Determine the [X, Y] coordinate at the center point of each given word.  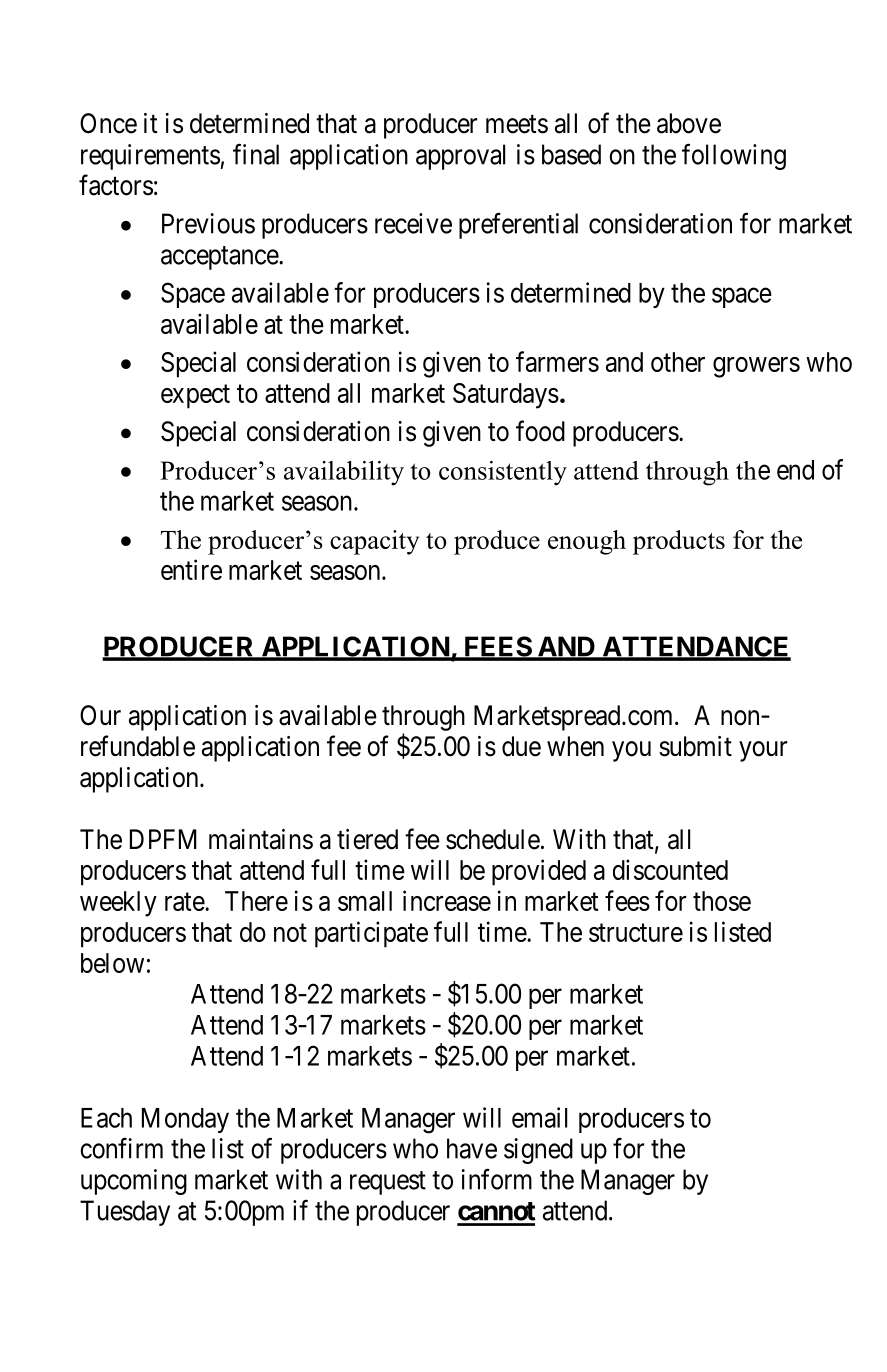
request [388, 1183]
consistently [503, 473]
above [689, 123]
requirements [150, 157]
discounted [670, 869]
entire [191, 569]
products [679, 542]
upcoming [134, 1182]
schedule [493, 839]
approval [460, 157]
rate [185, 902]
